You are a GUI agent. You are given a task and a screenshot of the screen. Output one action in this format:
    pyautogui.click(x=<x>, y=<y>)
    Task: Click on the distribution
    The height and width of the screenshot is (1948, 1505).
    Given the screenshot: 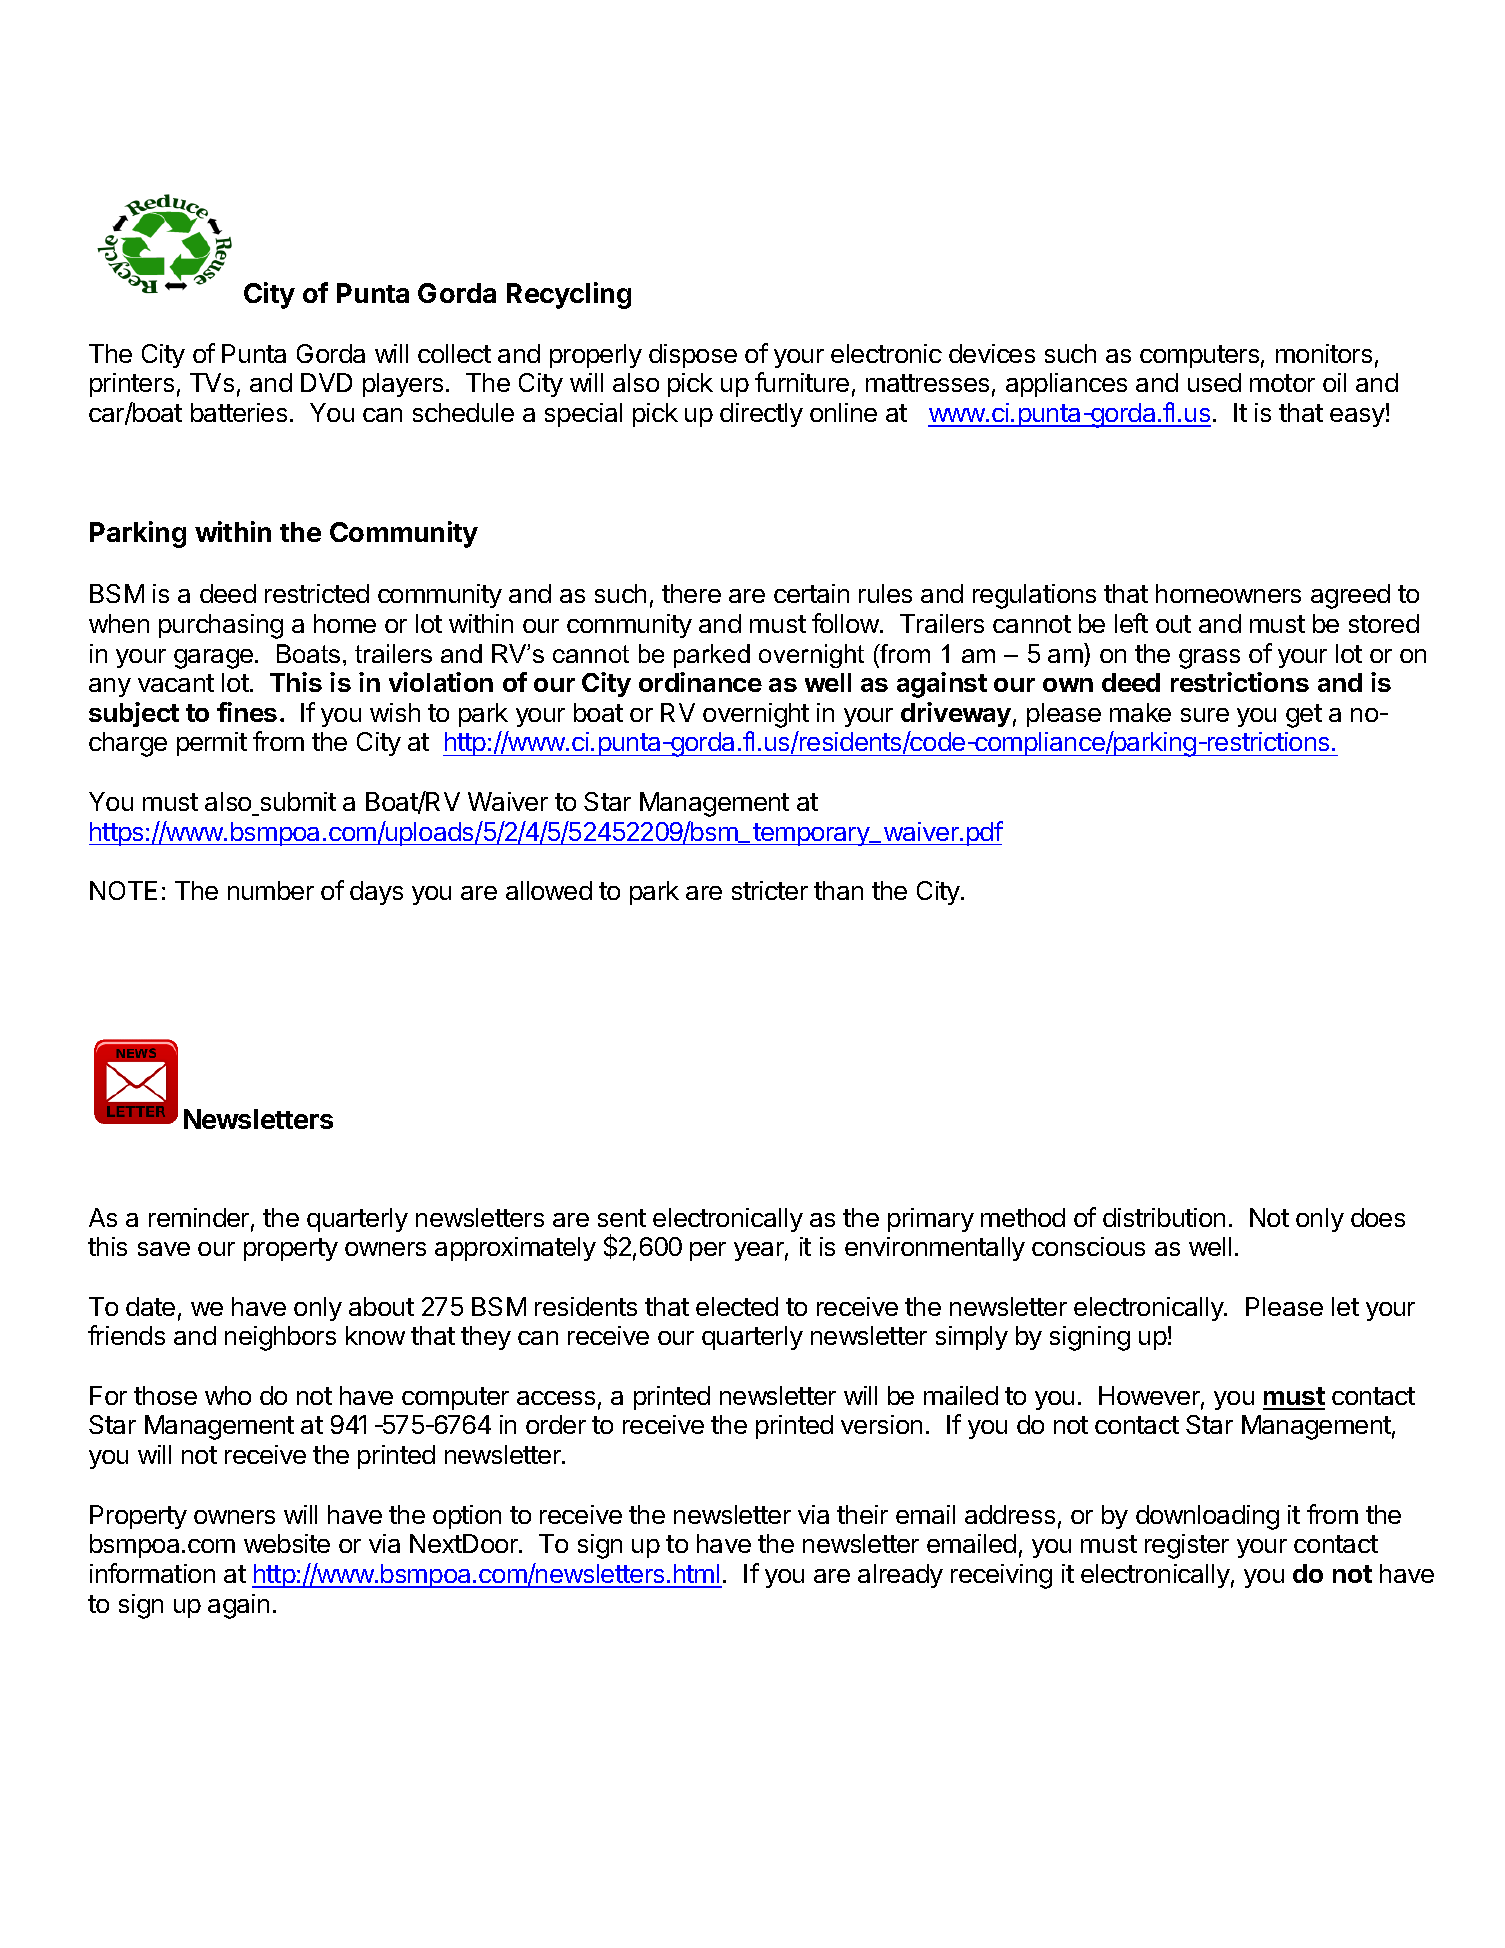 What is the action you would take?
    pyautogui.click(x=1164, y=1217)
